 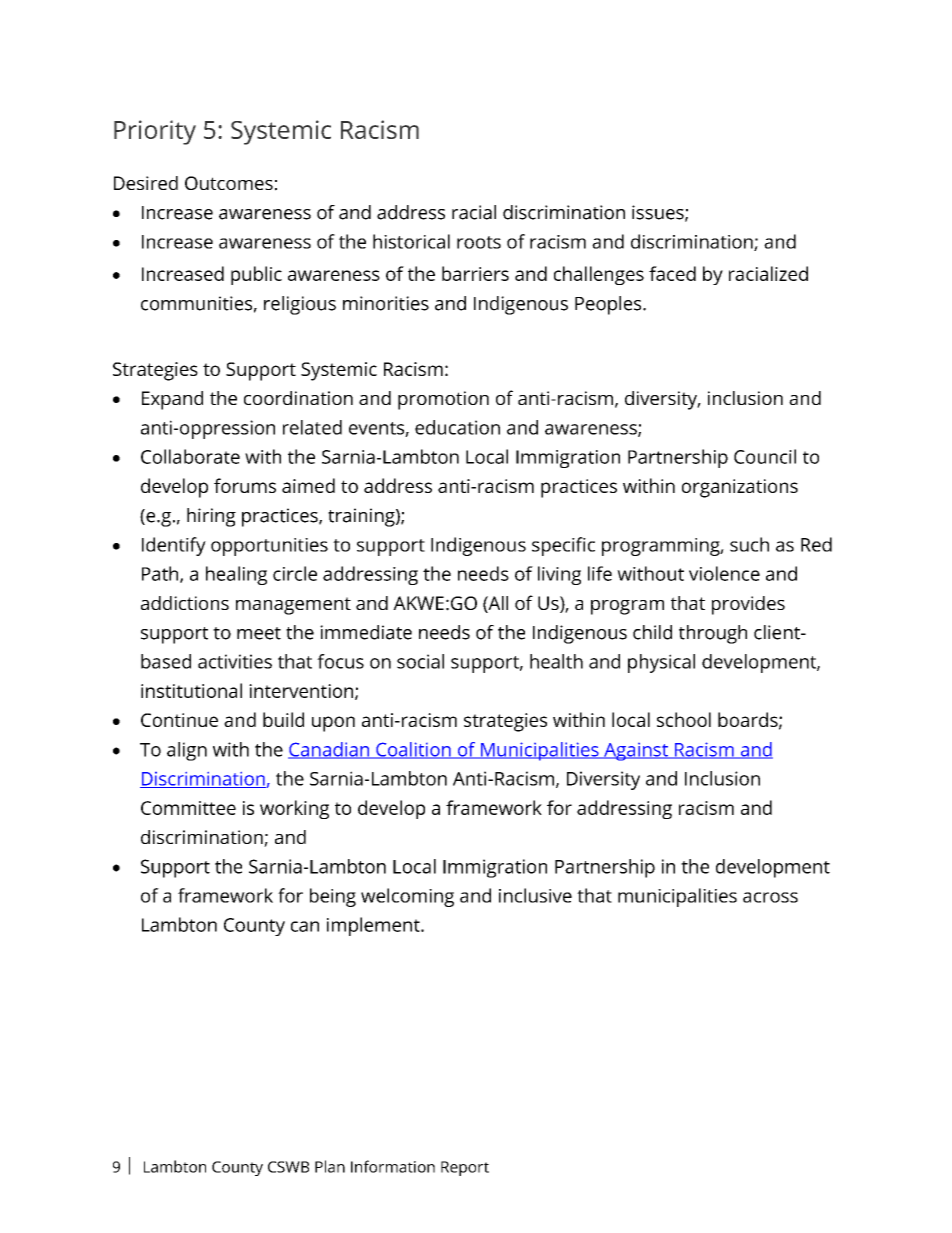 What do you see at coordinates (465, 1168) in the screenshot?
I see `Report` at bounding box center [465, 1168].
